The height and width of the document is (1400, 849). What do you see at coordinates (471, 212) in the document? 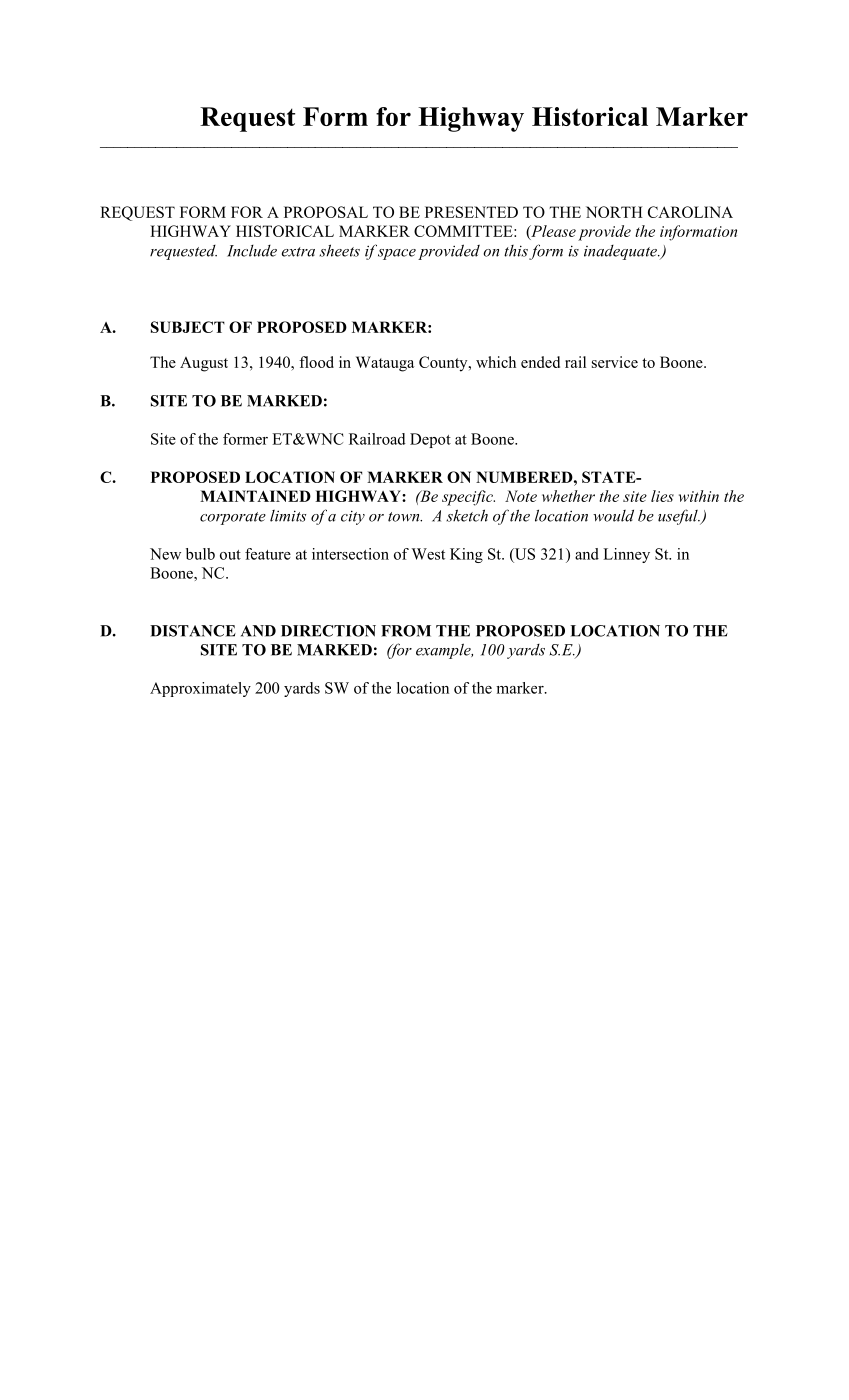
I see `PRESENTED` at bounding box center [471, 212].
